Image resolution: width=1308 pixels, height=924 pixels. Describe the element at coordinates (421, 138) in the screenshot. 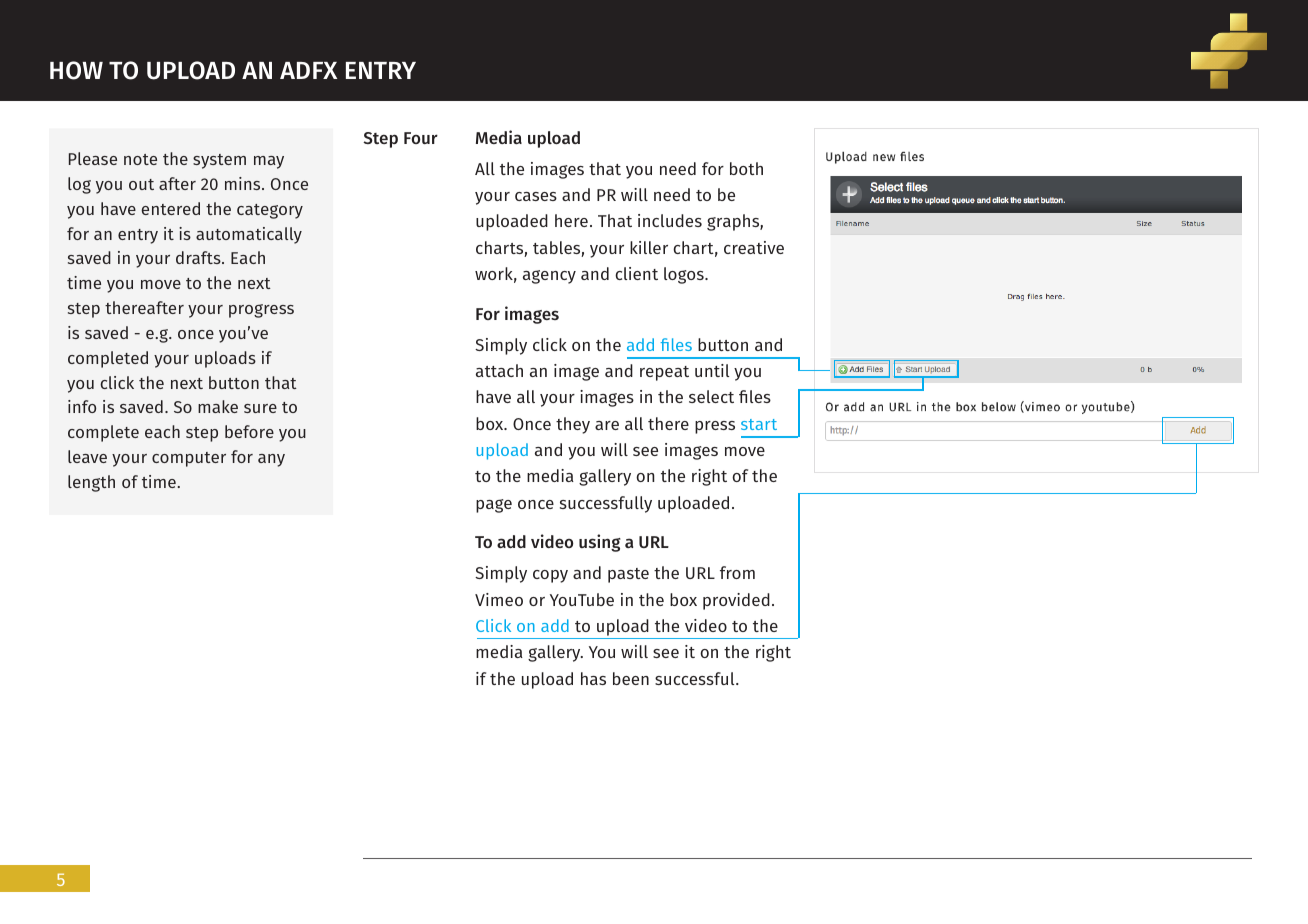

I see `Four` at that location.
